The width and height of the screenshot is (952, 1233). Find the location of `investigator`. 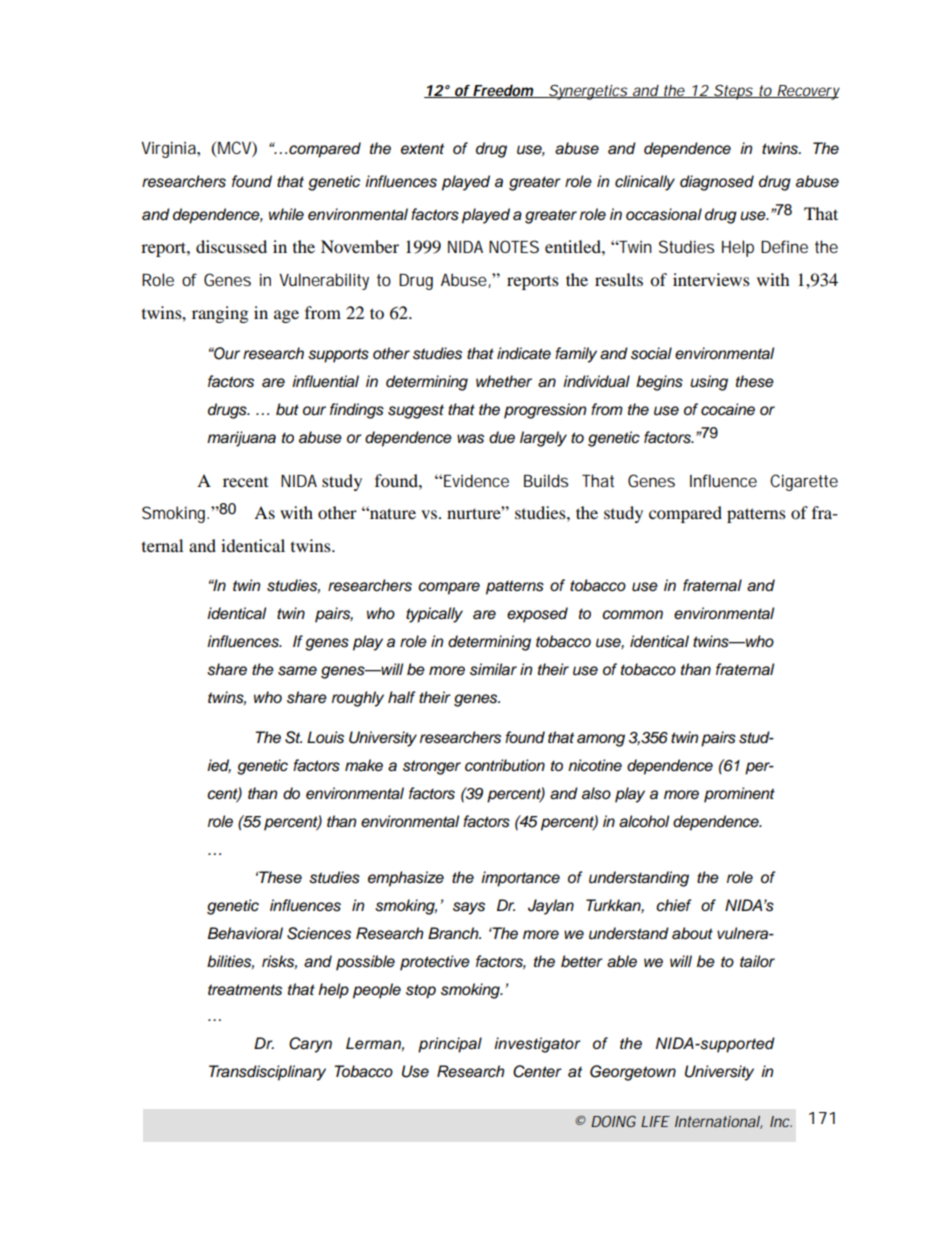

investigator is located at coordinates (537, 1045).
